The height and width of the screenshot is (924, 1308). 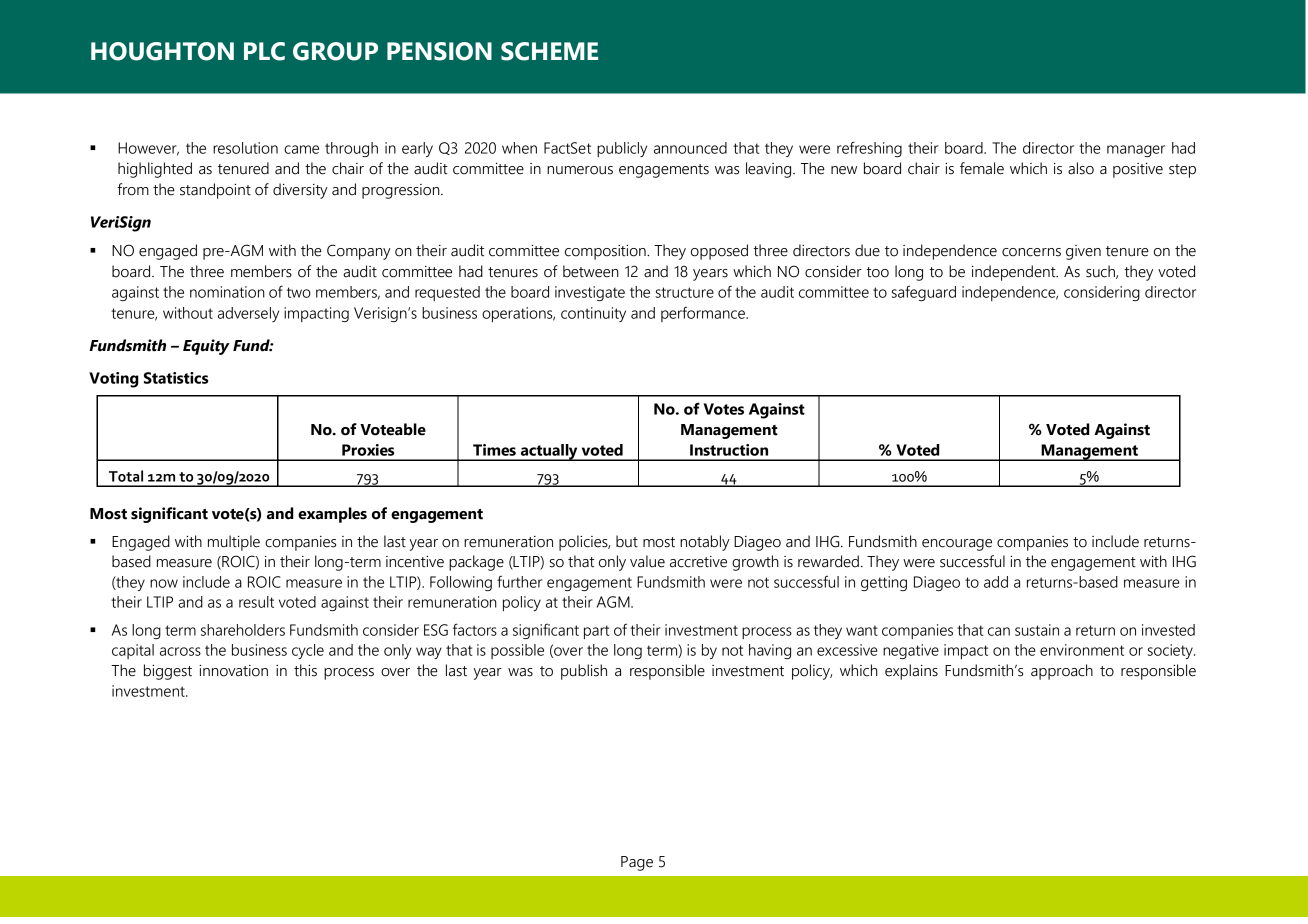 I want to click on PLC, so click(x=264, y=51).
